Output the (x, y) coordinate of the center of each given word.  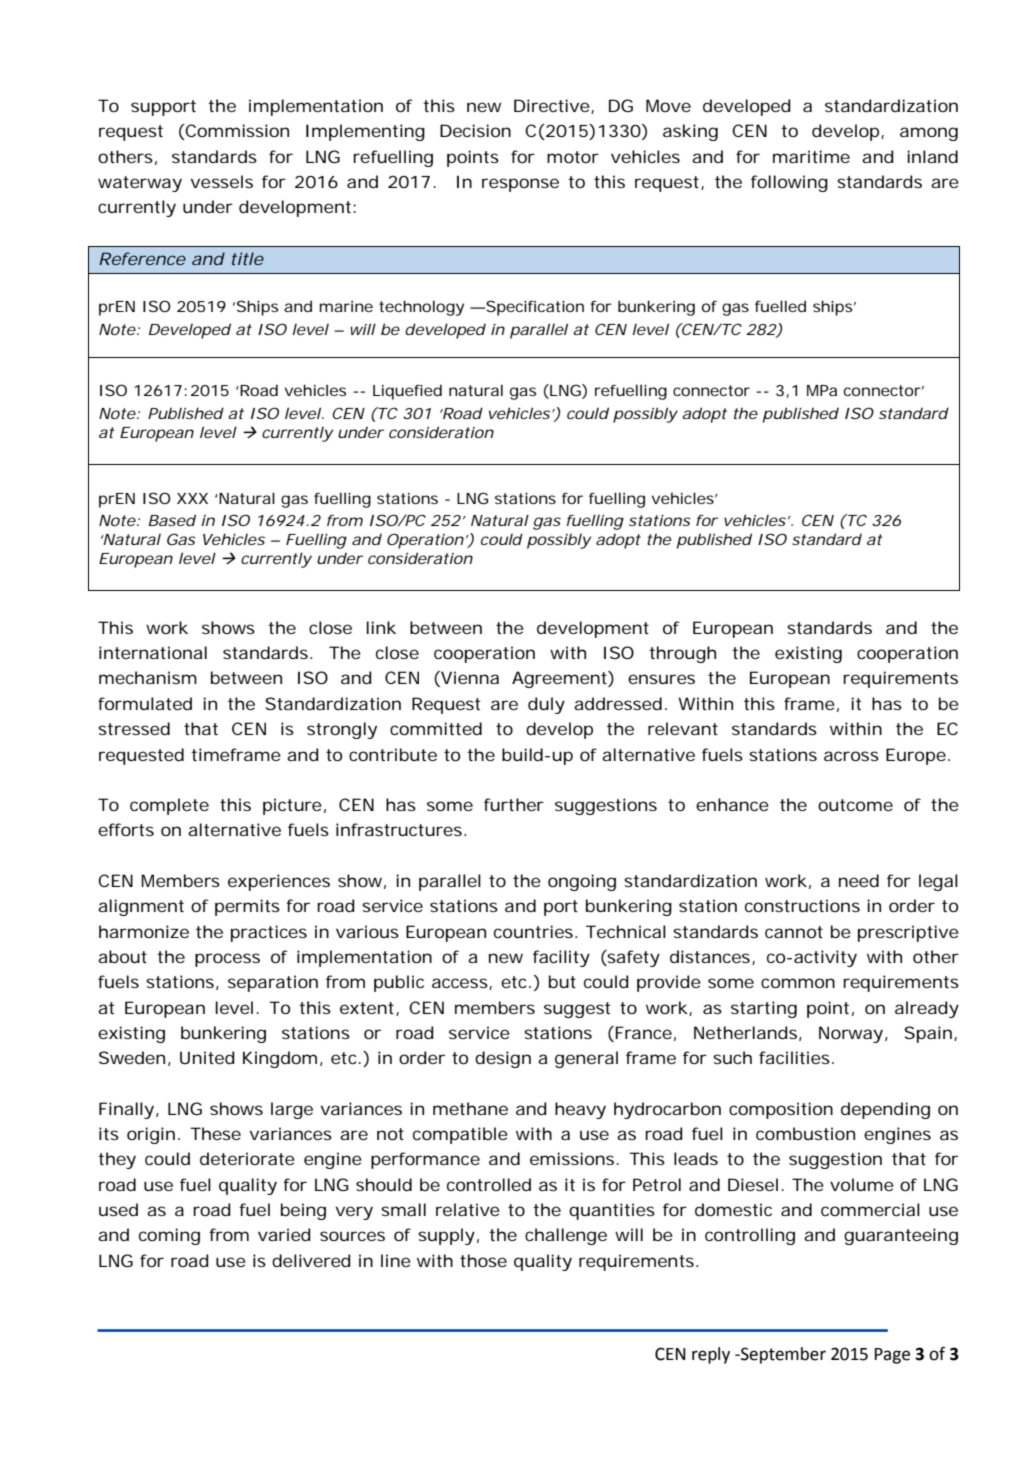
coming (169, 1236)
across (851, 756)
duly (546, 705)
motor (573, 157)
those (483, 1260)
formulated (145, 703)
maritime (811, 156)
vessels (222, 181)
